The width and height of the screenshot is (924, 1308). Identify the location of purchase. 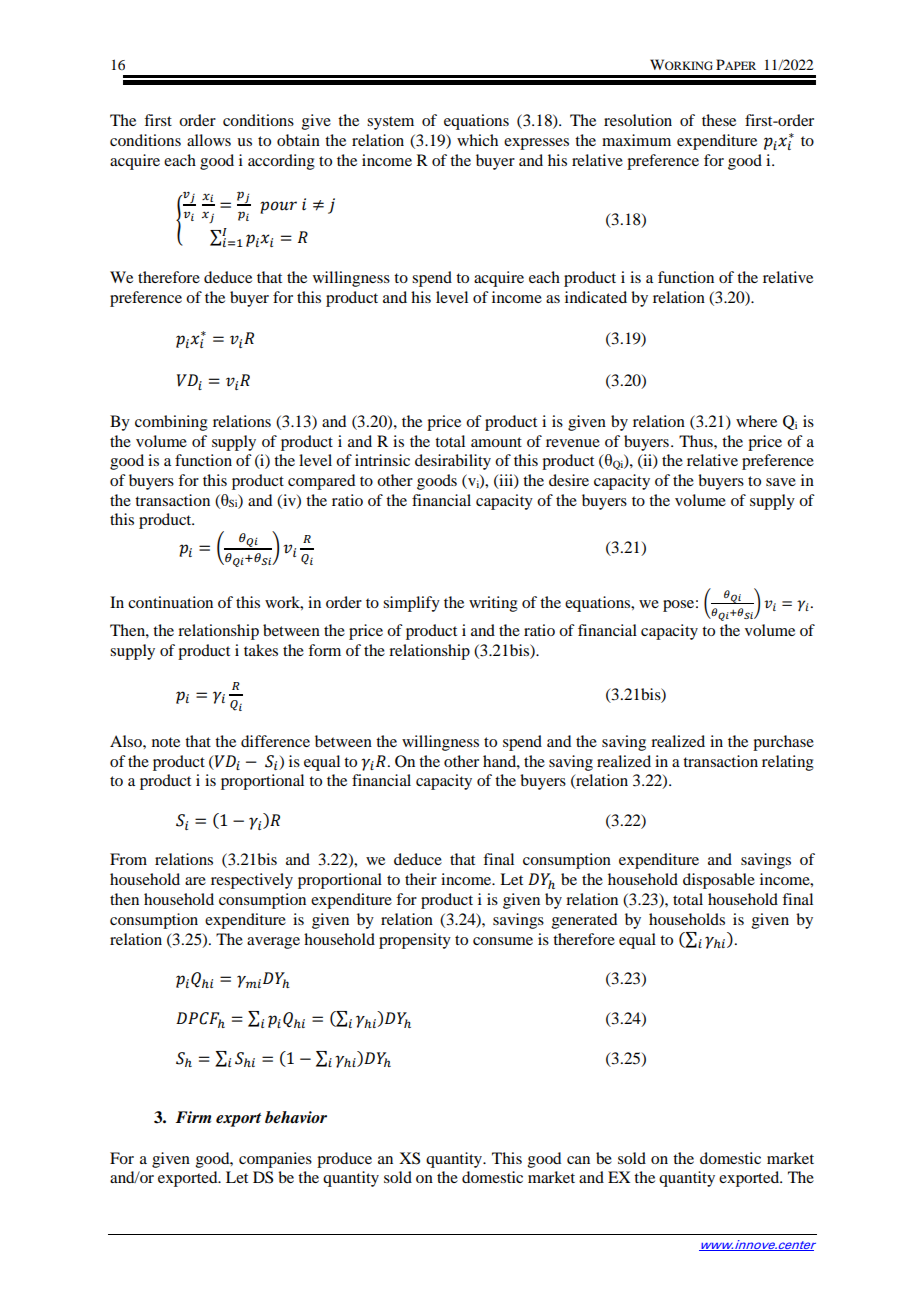
(783, 743).
